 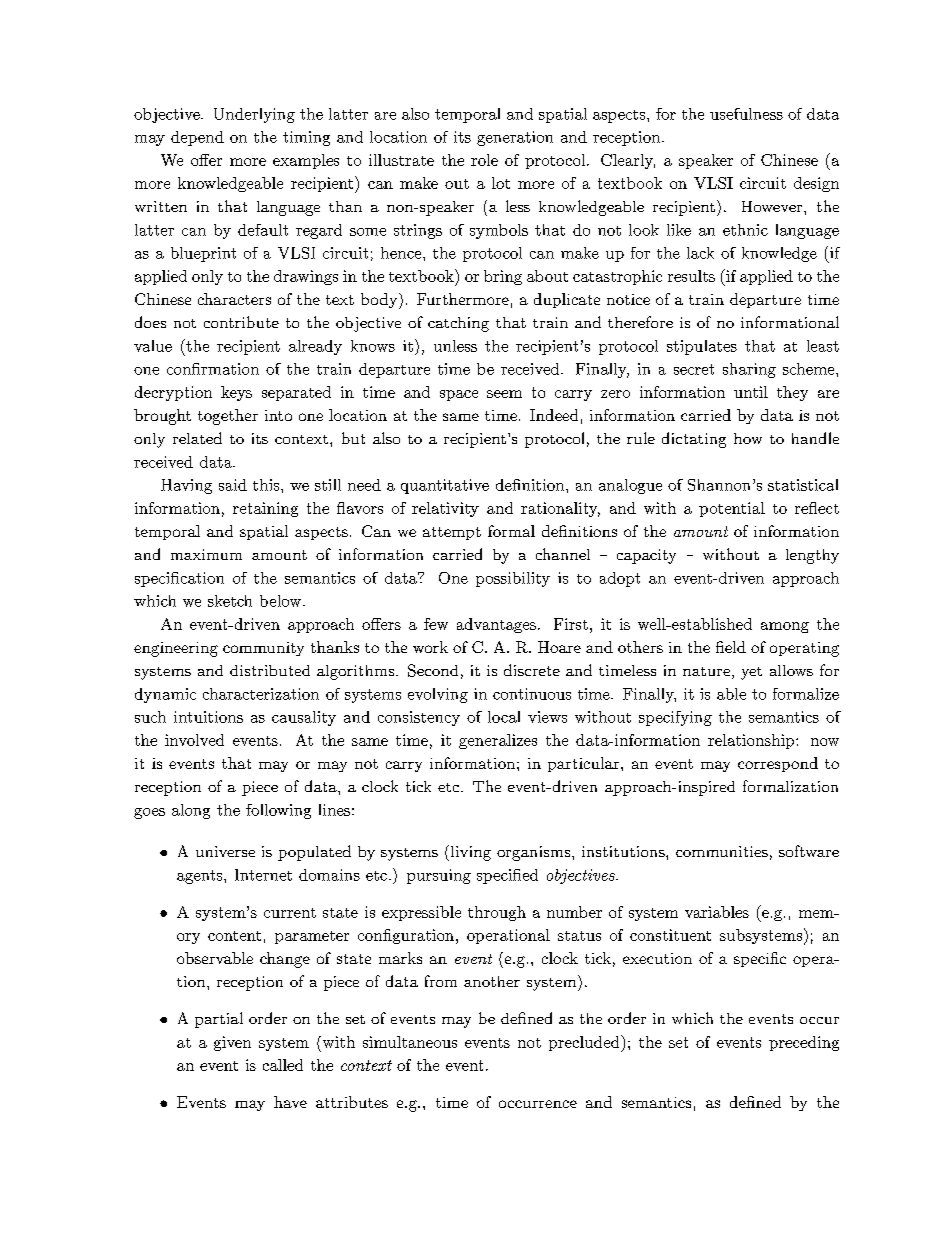 What do you see at coordinates (236, 393) in the page?
I see `keys` at bounding box center [236, 393].
